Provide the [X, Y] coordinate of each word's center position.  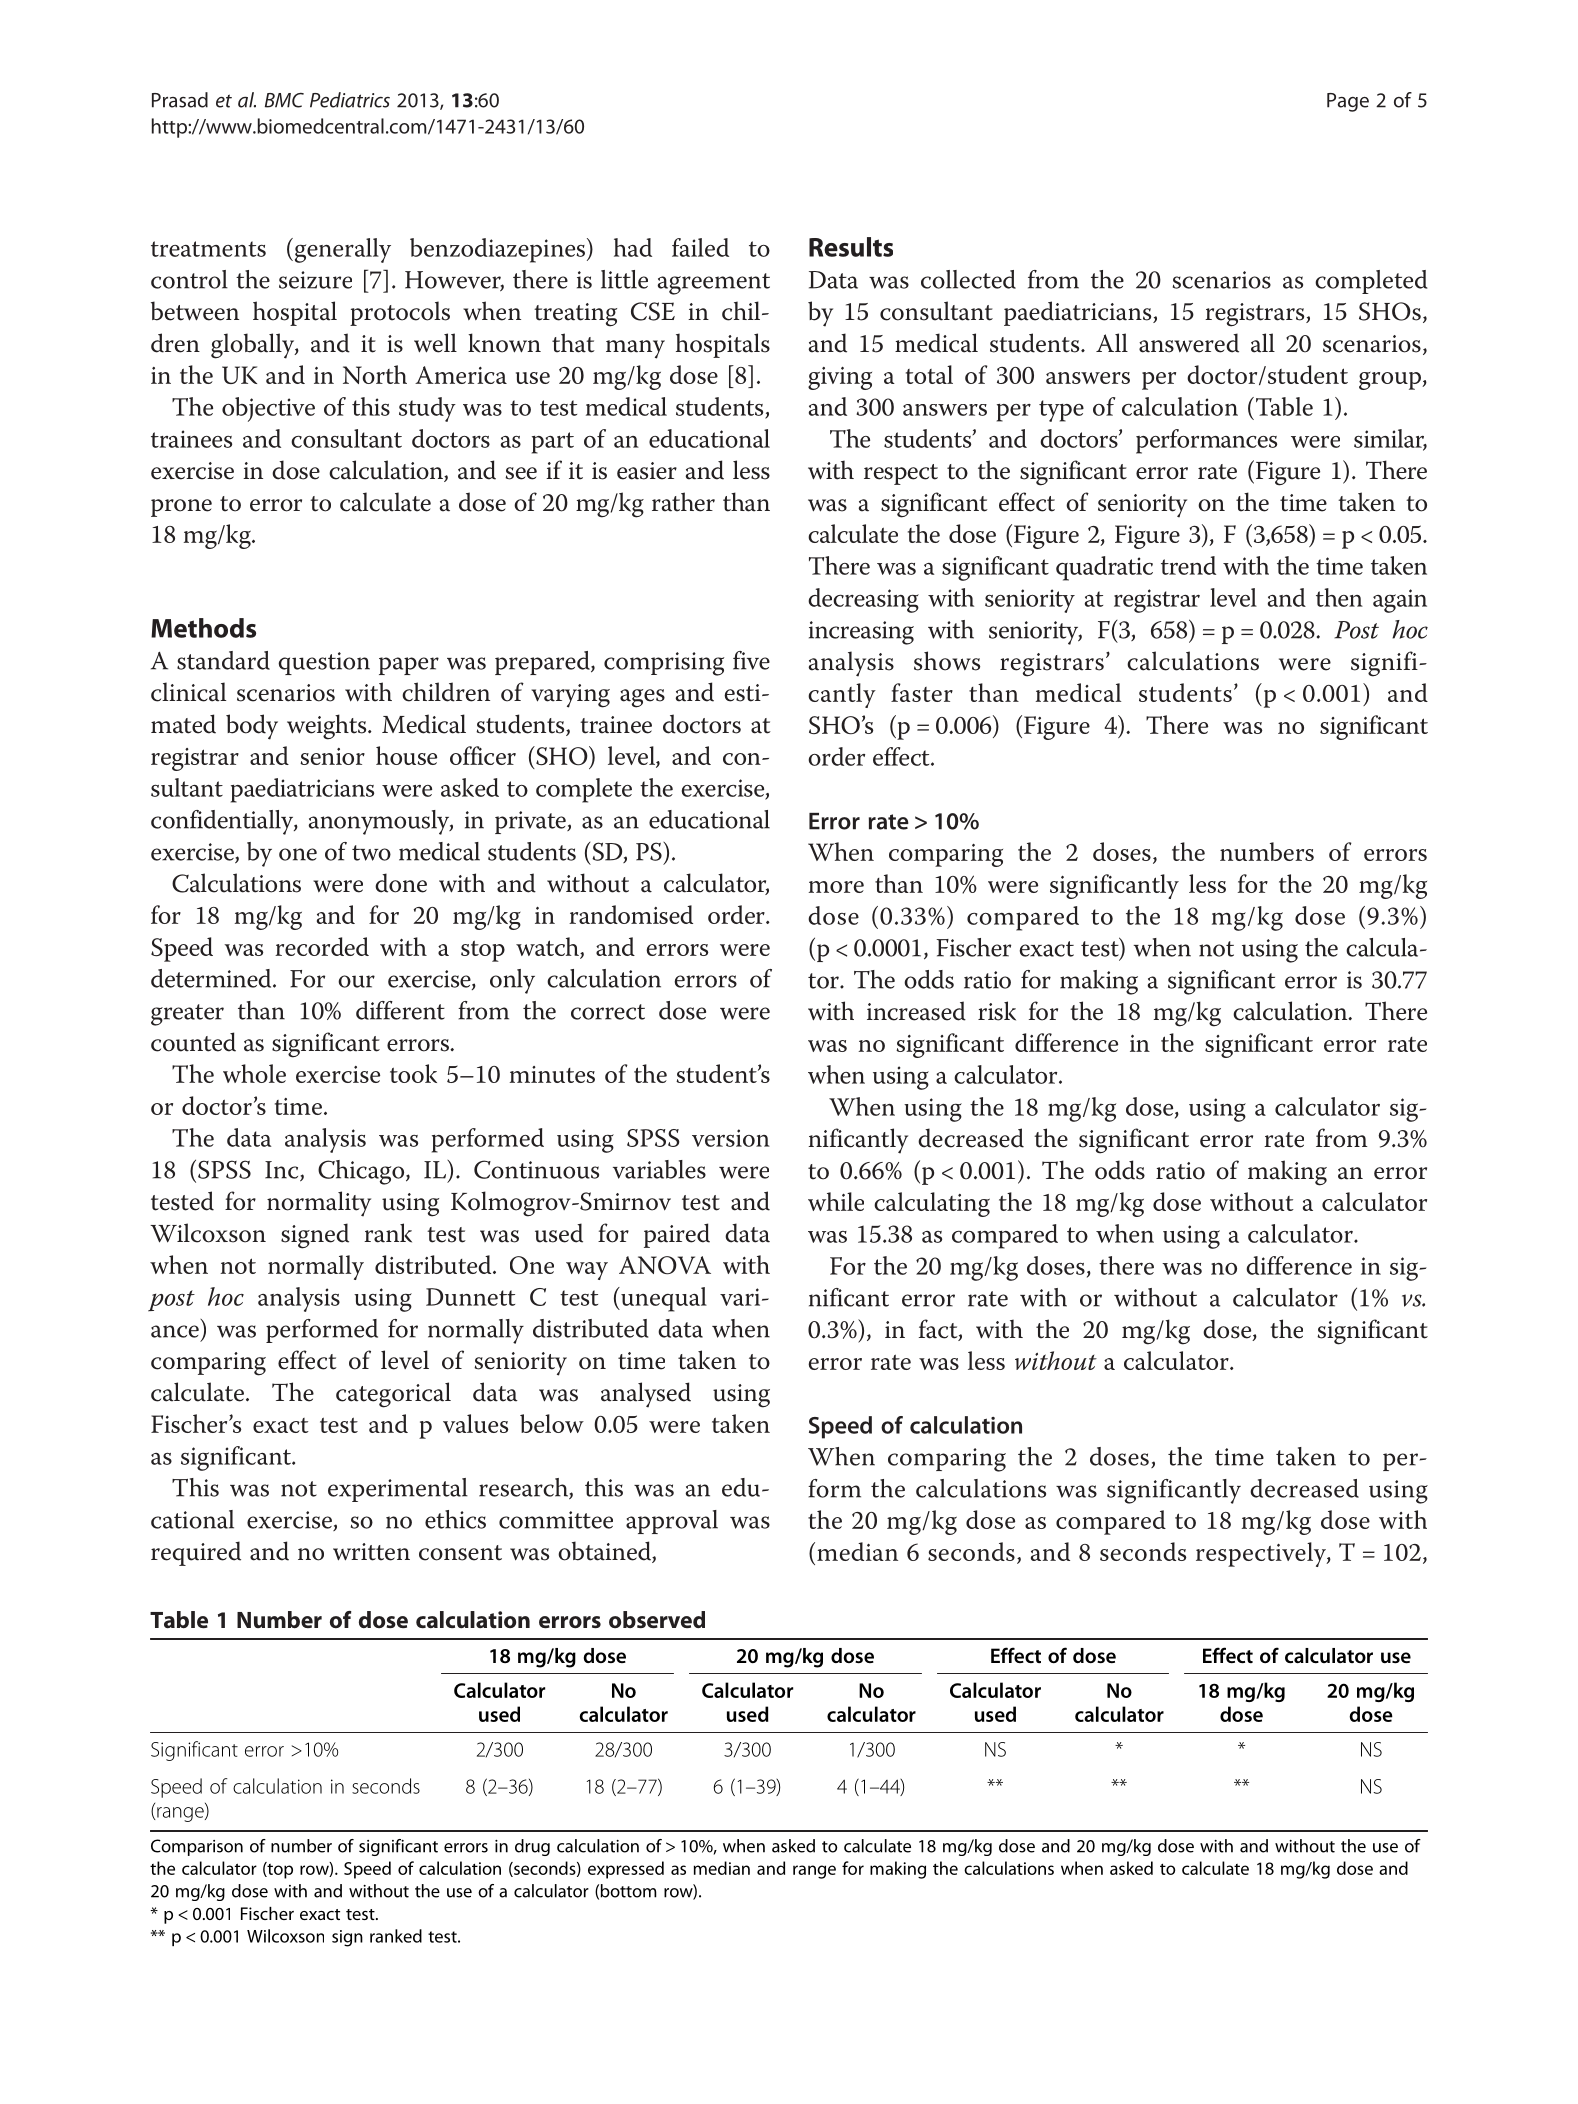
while [836, 1201]
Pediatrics [350, 100]
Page [1348, 102]
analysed [646, 1395]
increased [916, 1011]
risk [997, 1011]
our [356, 981]
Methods [203, 628]
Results [851, 247]
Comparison [197, 1847]
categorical [393, 1395]
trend [1188, 565]
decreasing [863, 600]
